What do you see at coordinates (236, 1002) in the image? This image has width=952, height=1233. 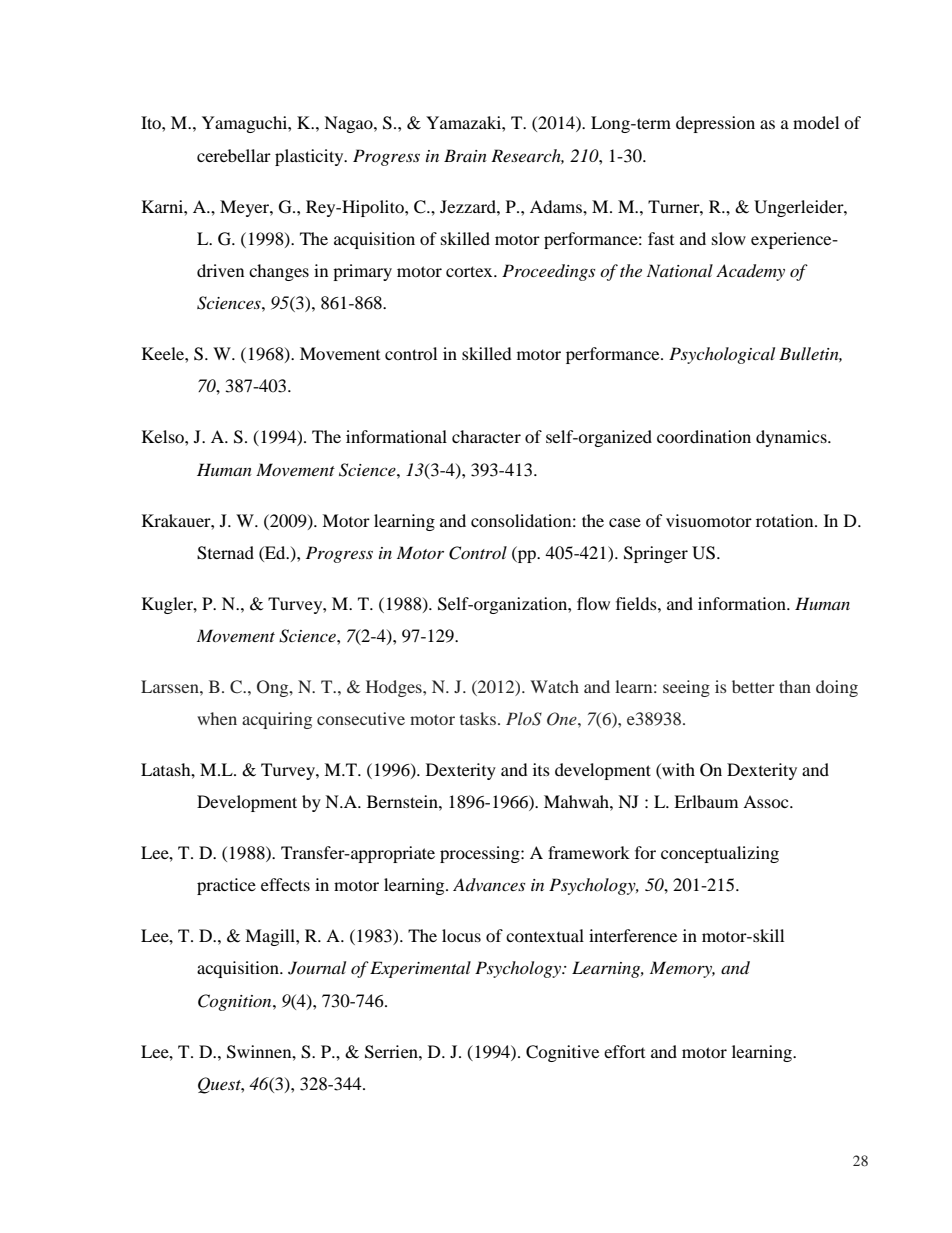 I see `Cognition` at bounding box center [236, 1002].
